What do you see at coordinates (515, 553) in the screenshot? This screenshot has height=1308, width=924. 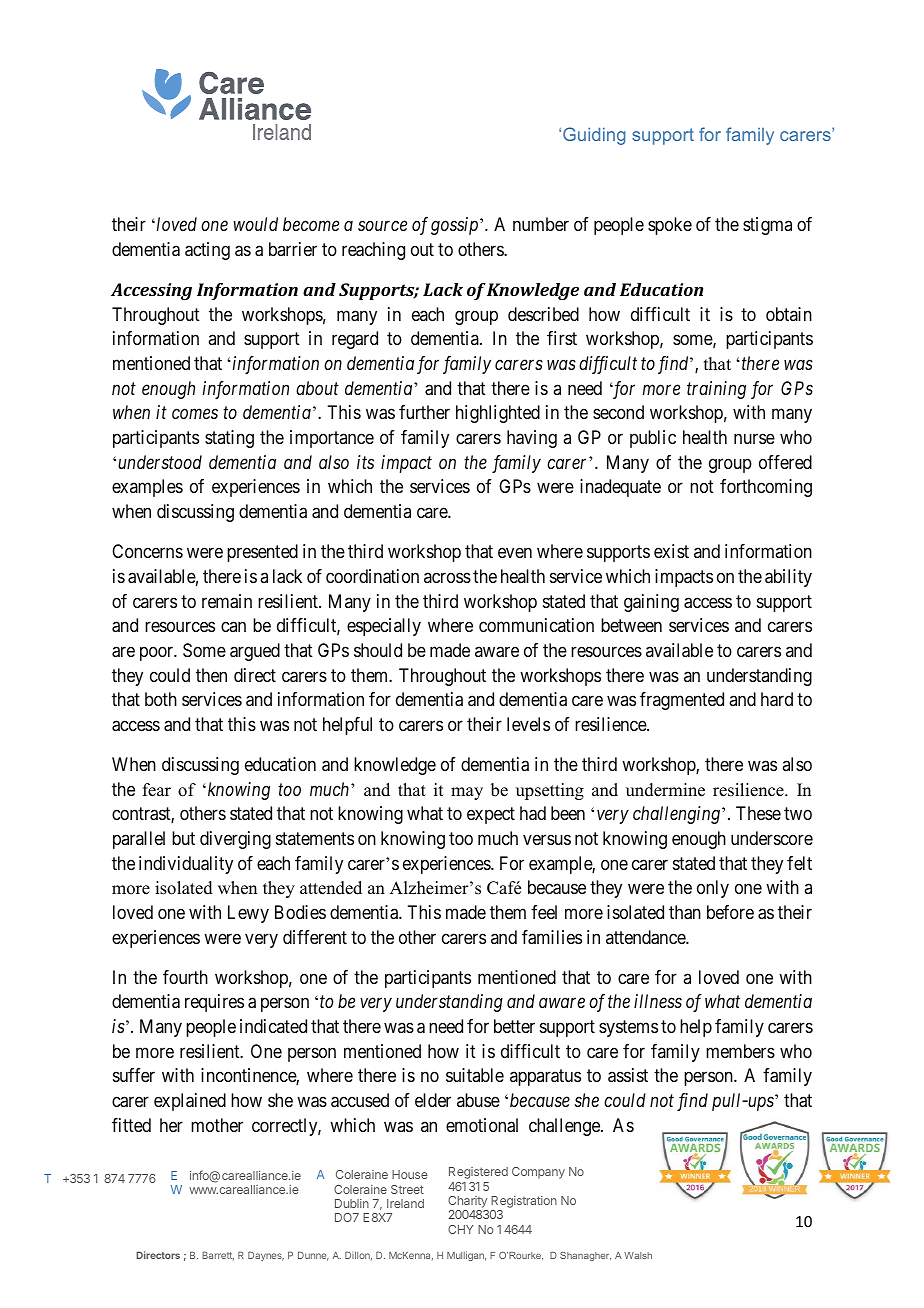 I see `even` at bounding box center [515, 553].
